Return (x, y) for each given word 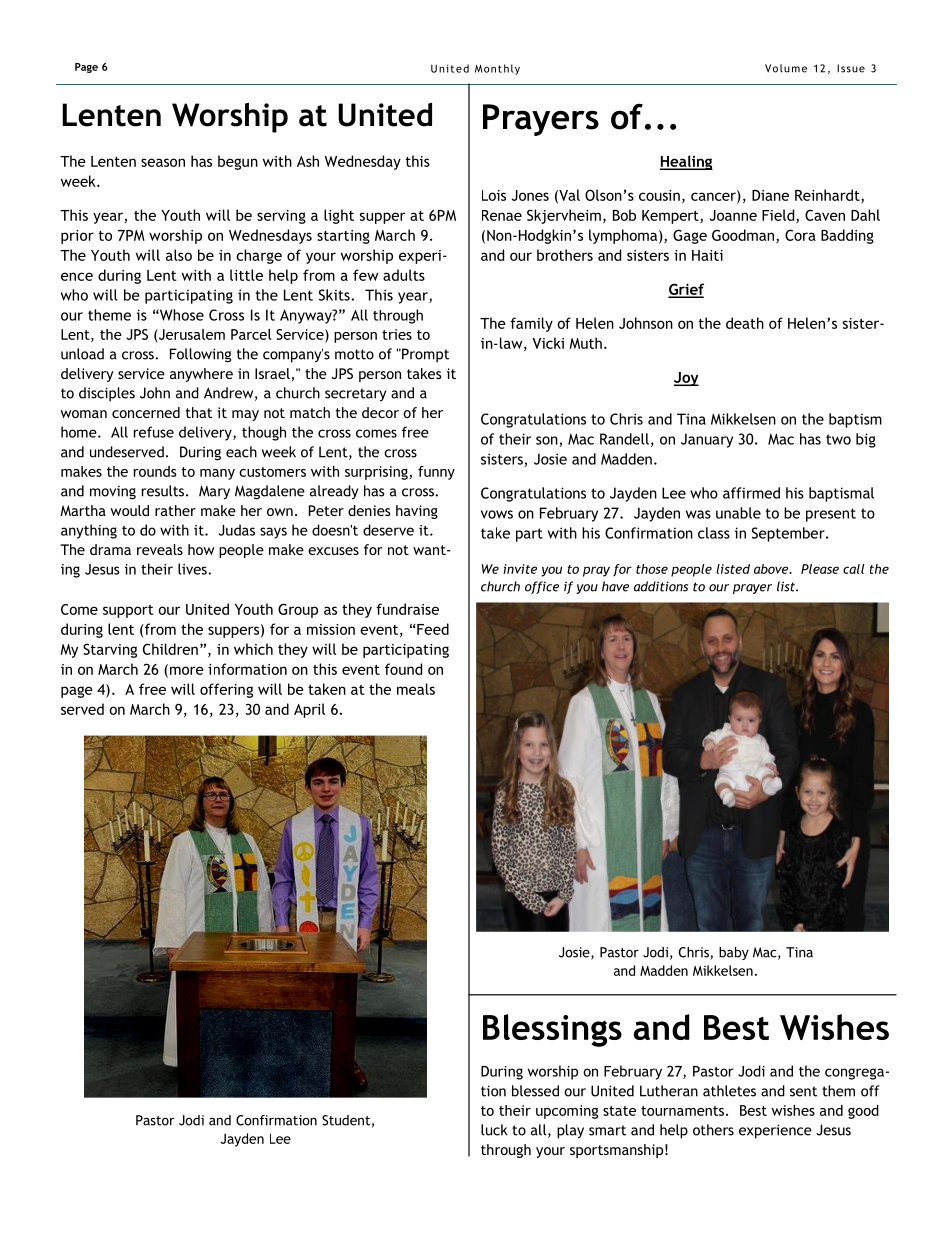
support (128, 611)
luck (494, 1130)
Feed (432, 629)
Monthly (497, 69)
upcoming (567, 1112)
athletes (729, 1091)
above (772, 569)
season (163, 162)
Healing (686, 162)
